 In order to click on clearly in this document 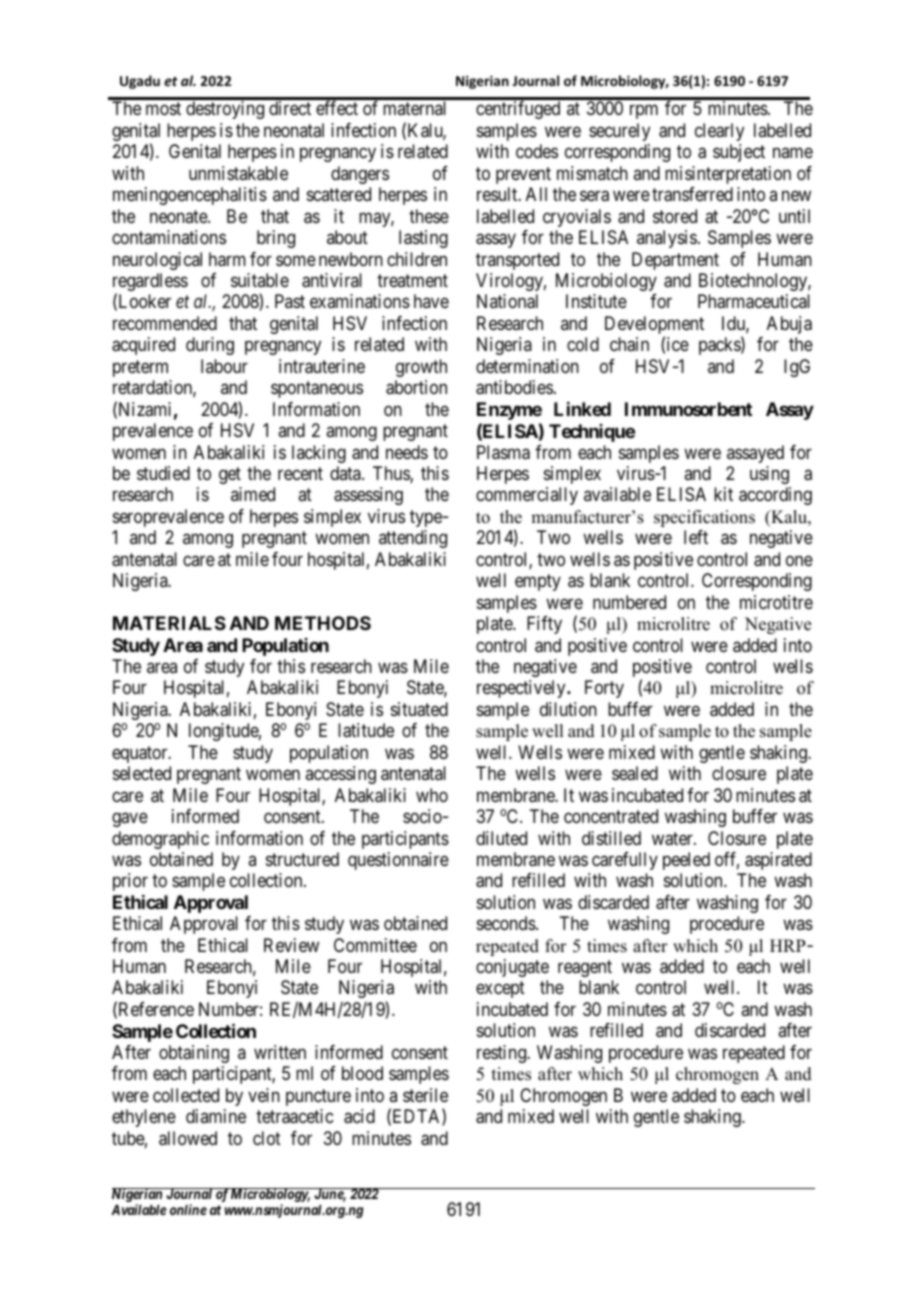, I will do `click(719, 132)`.
